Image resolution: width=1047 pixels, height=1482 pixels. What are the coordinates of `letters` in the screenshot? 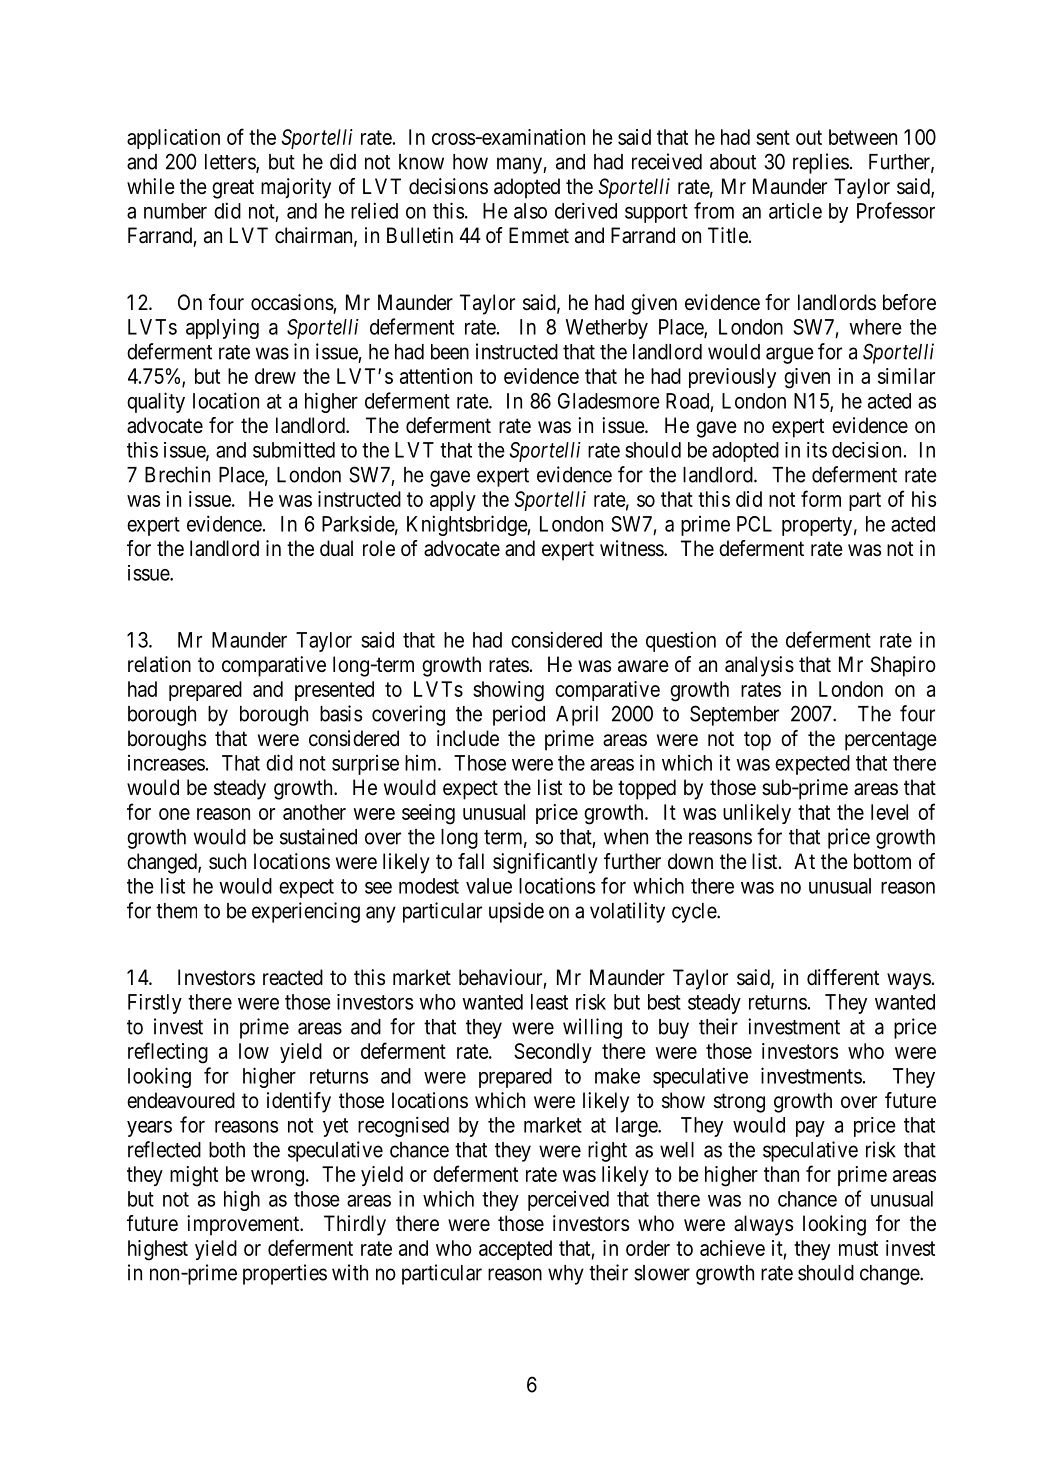 It's located at (231, 163).
